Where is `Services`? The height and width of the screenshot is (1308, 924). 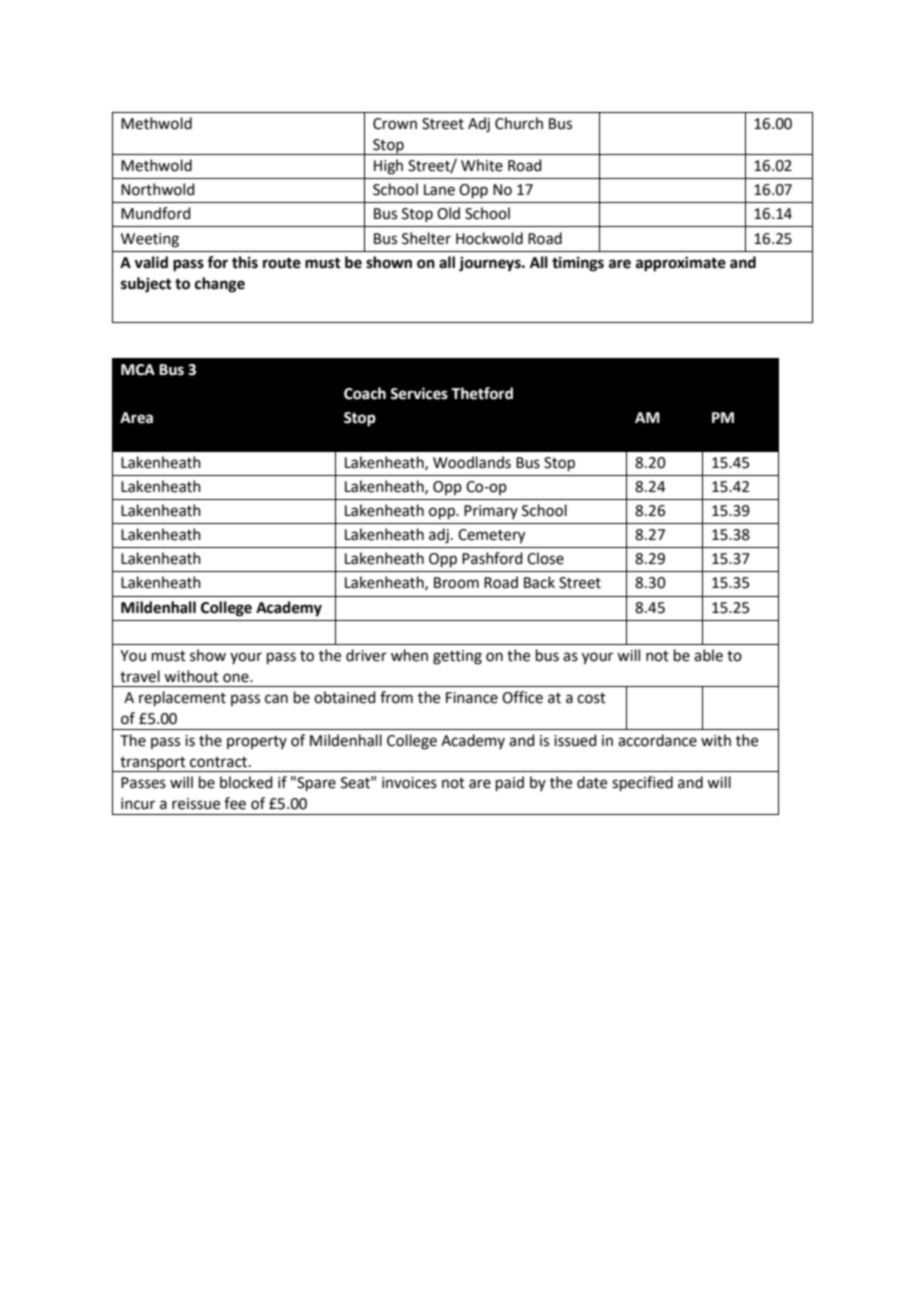
Services is located at coordinates (419, 393).
